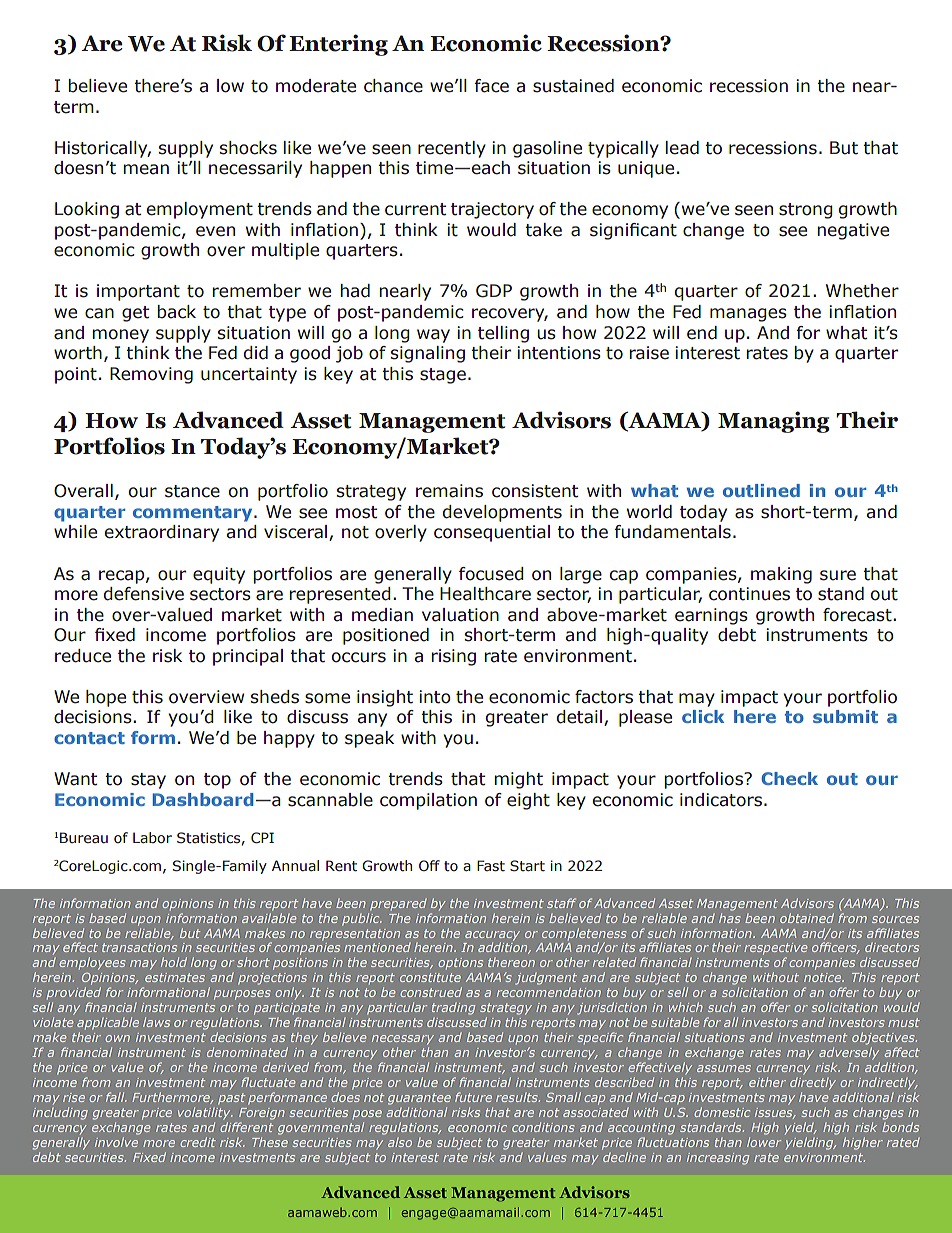 Image resolution: width=952 pixels, height=1233 pixels. I want to click on face, so click(492, 86).
